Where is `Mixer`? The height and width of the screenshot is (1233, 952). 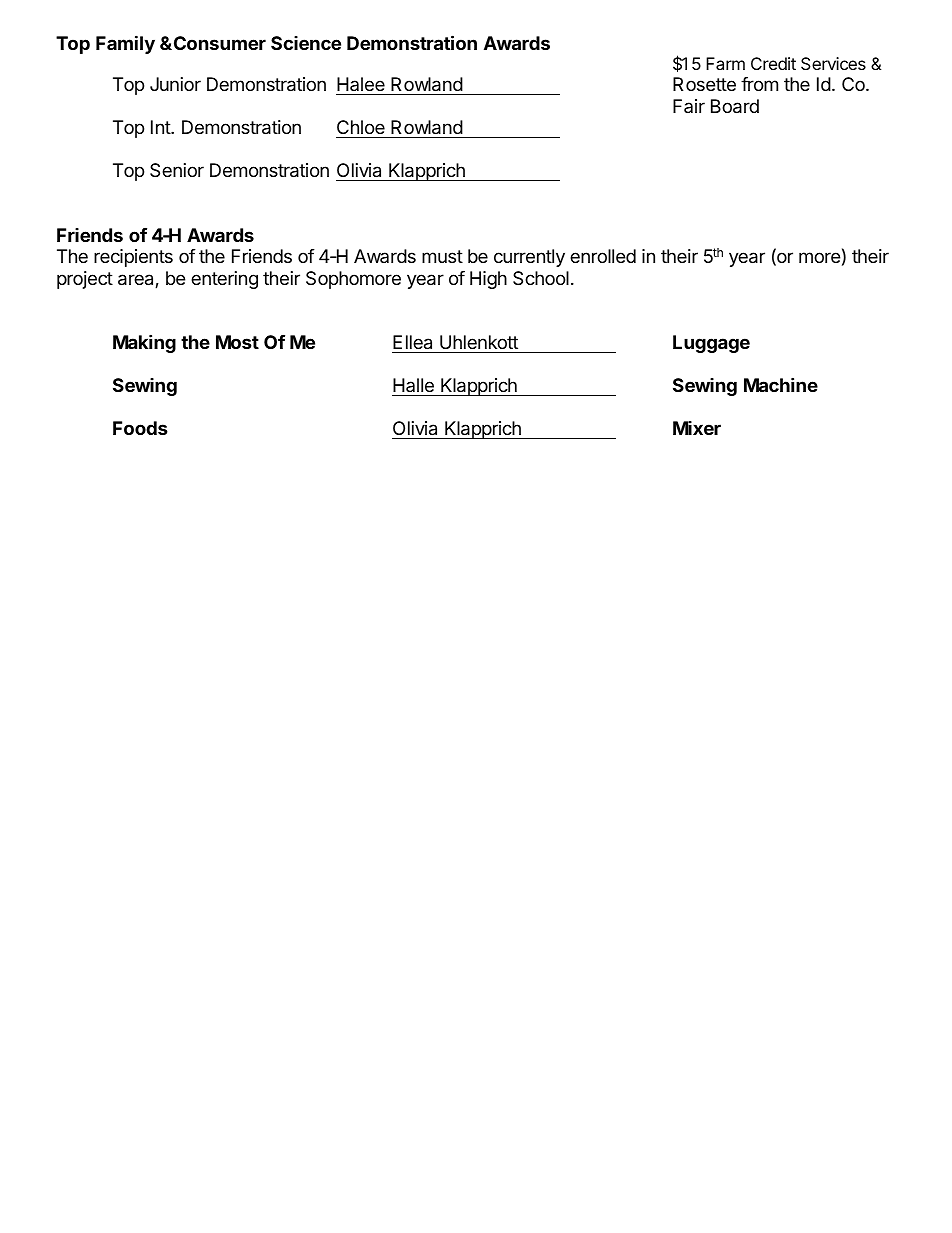
Mixer is located at coordinates (697, 428).
